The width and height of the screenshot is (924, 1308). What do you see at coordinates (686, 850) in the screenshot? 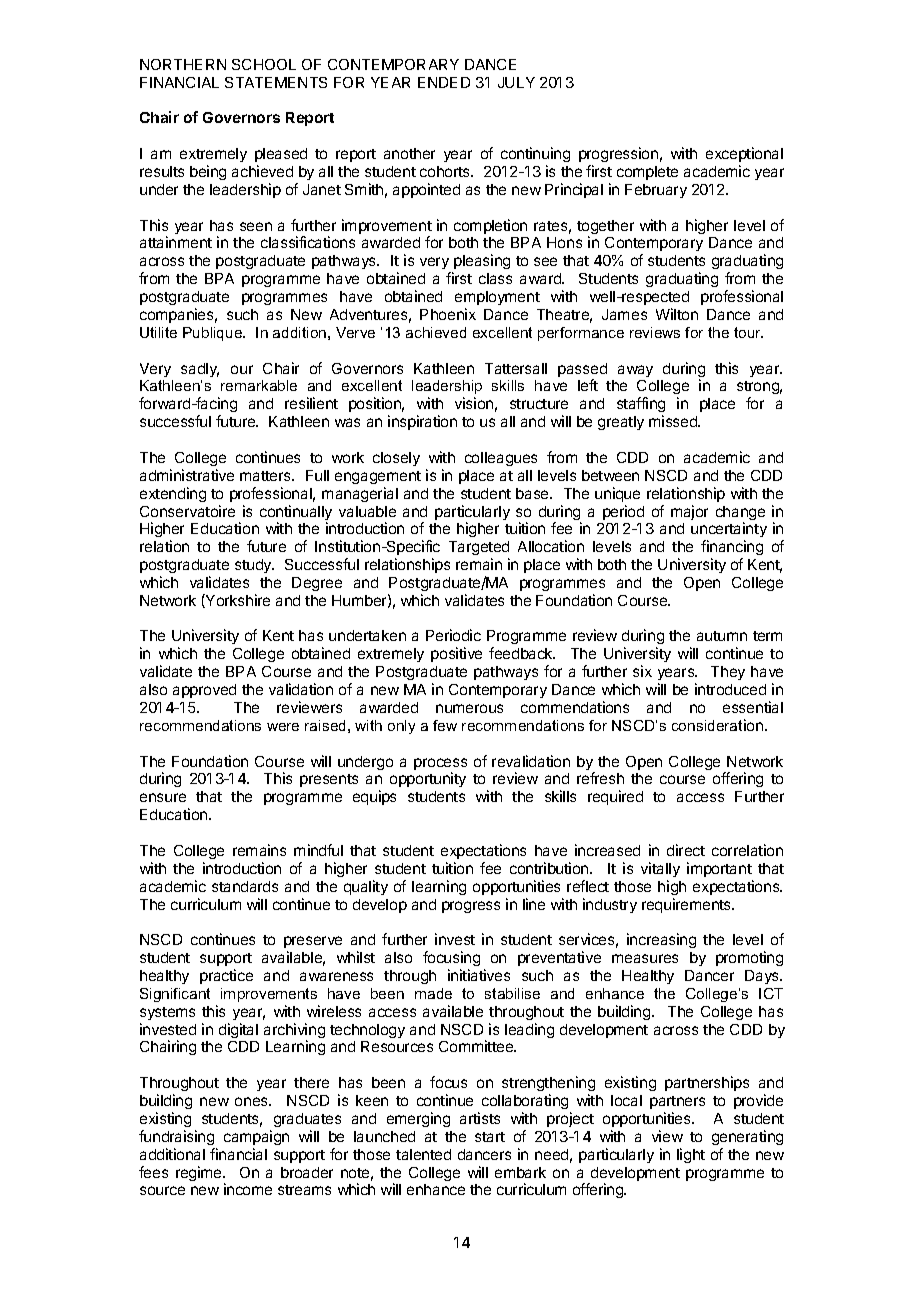
I see `direct` at bounding box center [686, 850].
